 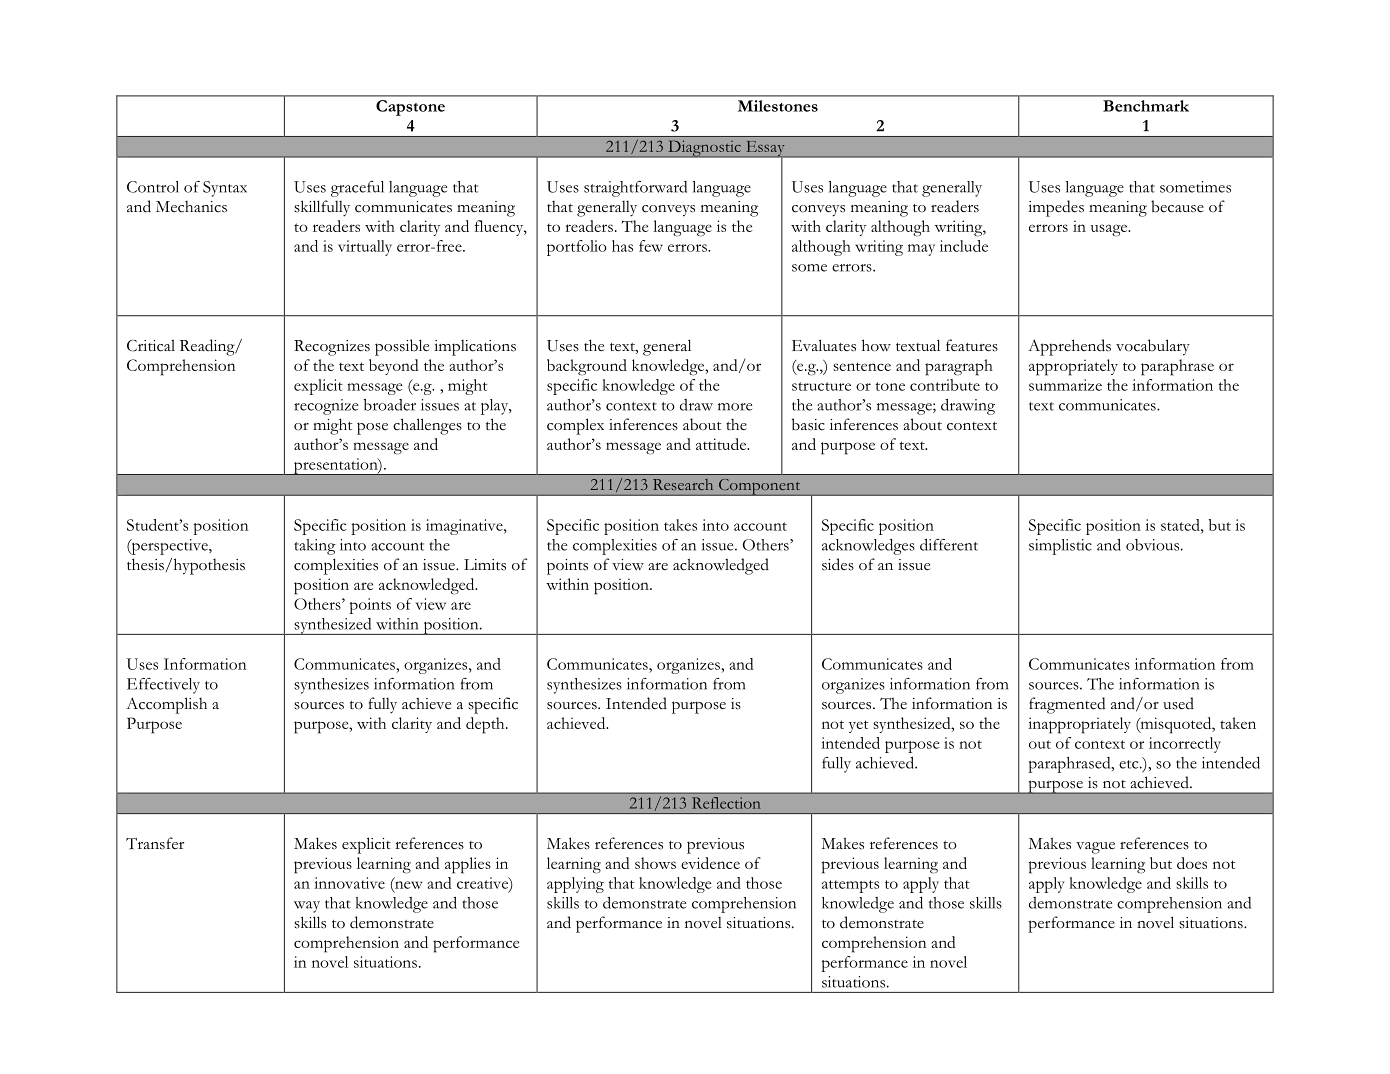 I want to click on Syntax, so click(x=225, y=189).
